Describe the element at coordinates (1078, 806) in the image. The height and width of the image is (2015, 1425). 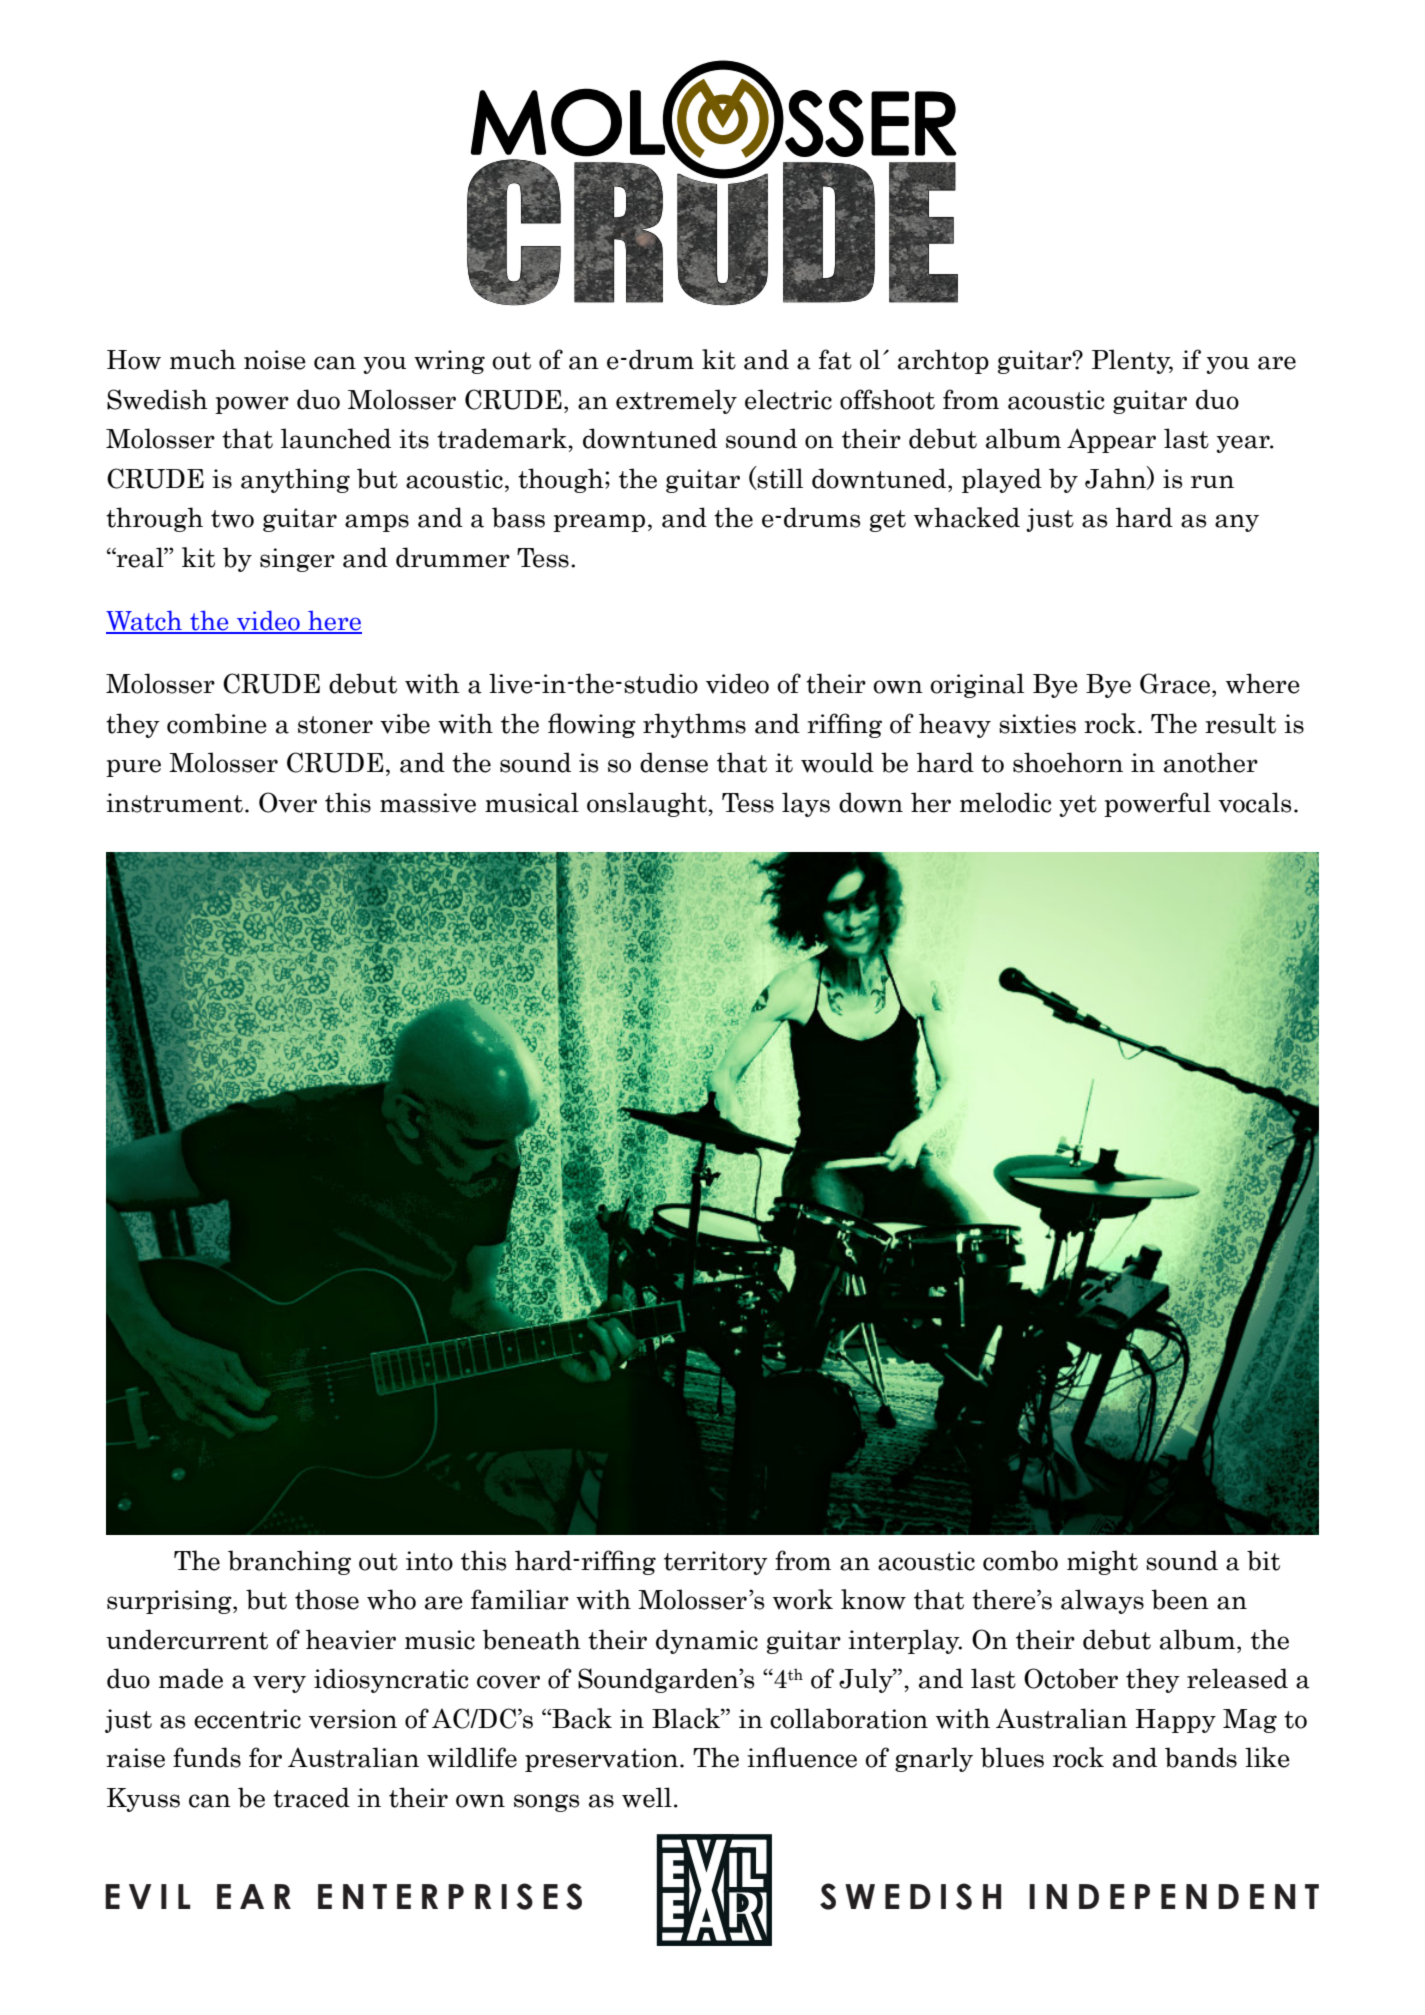
I see `yet` at that location.
